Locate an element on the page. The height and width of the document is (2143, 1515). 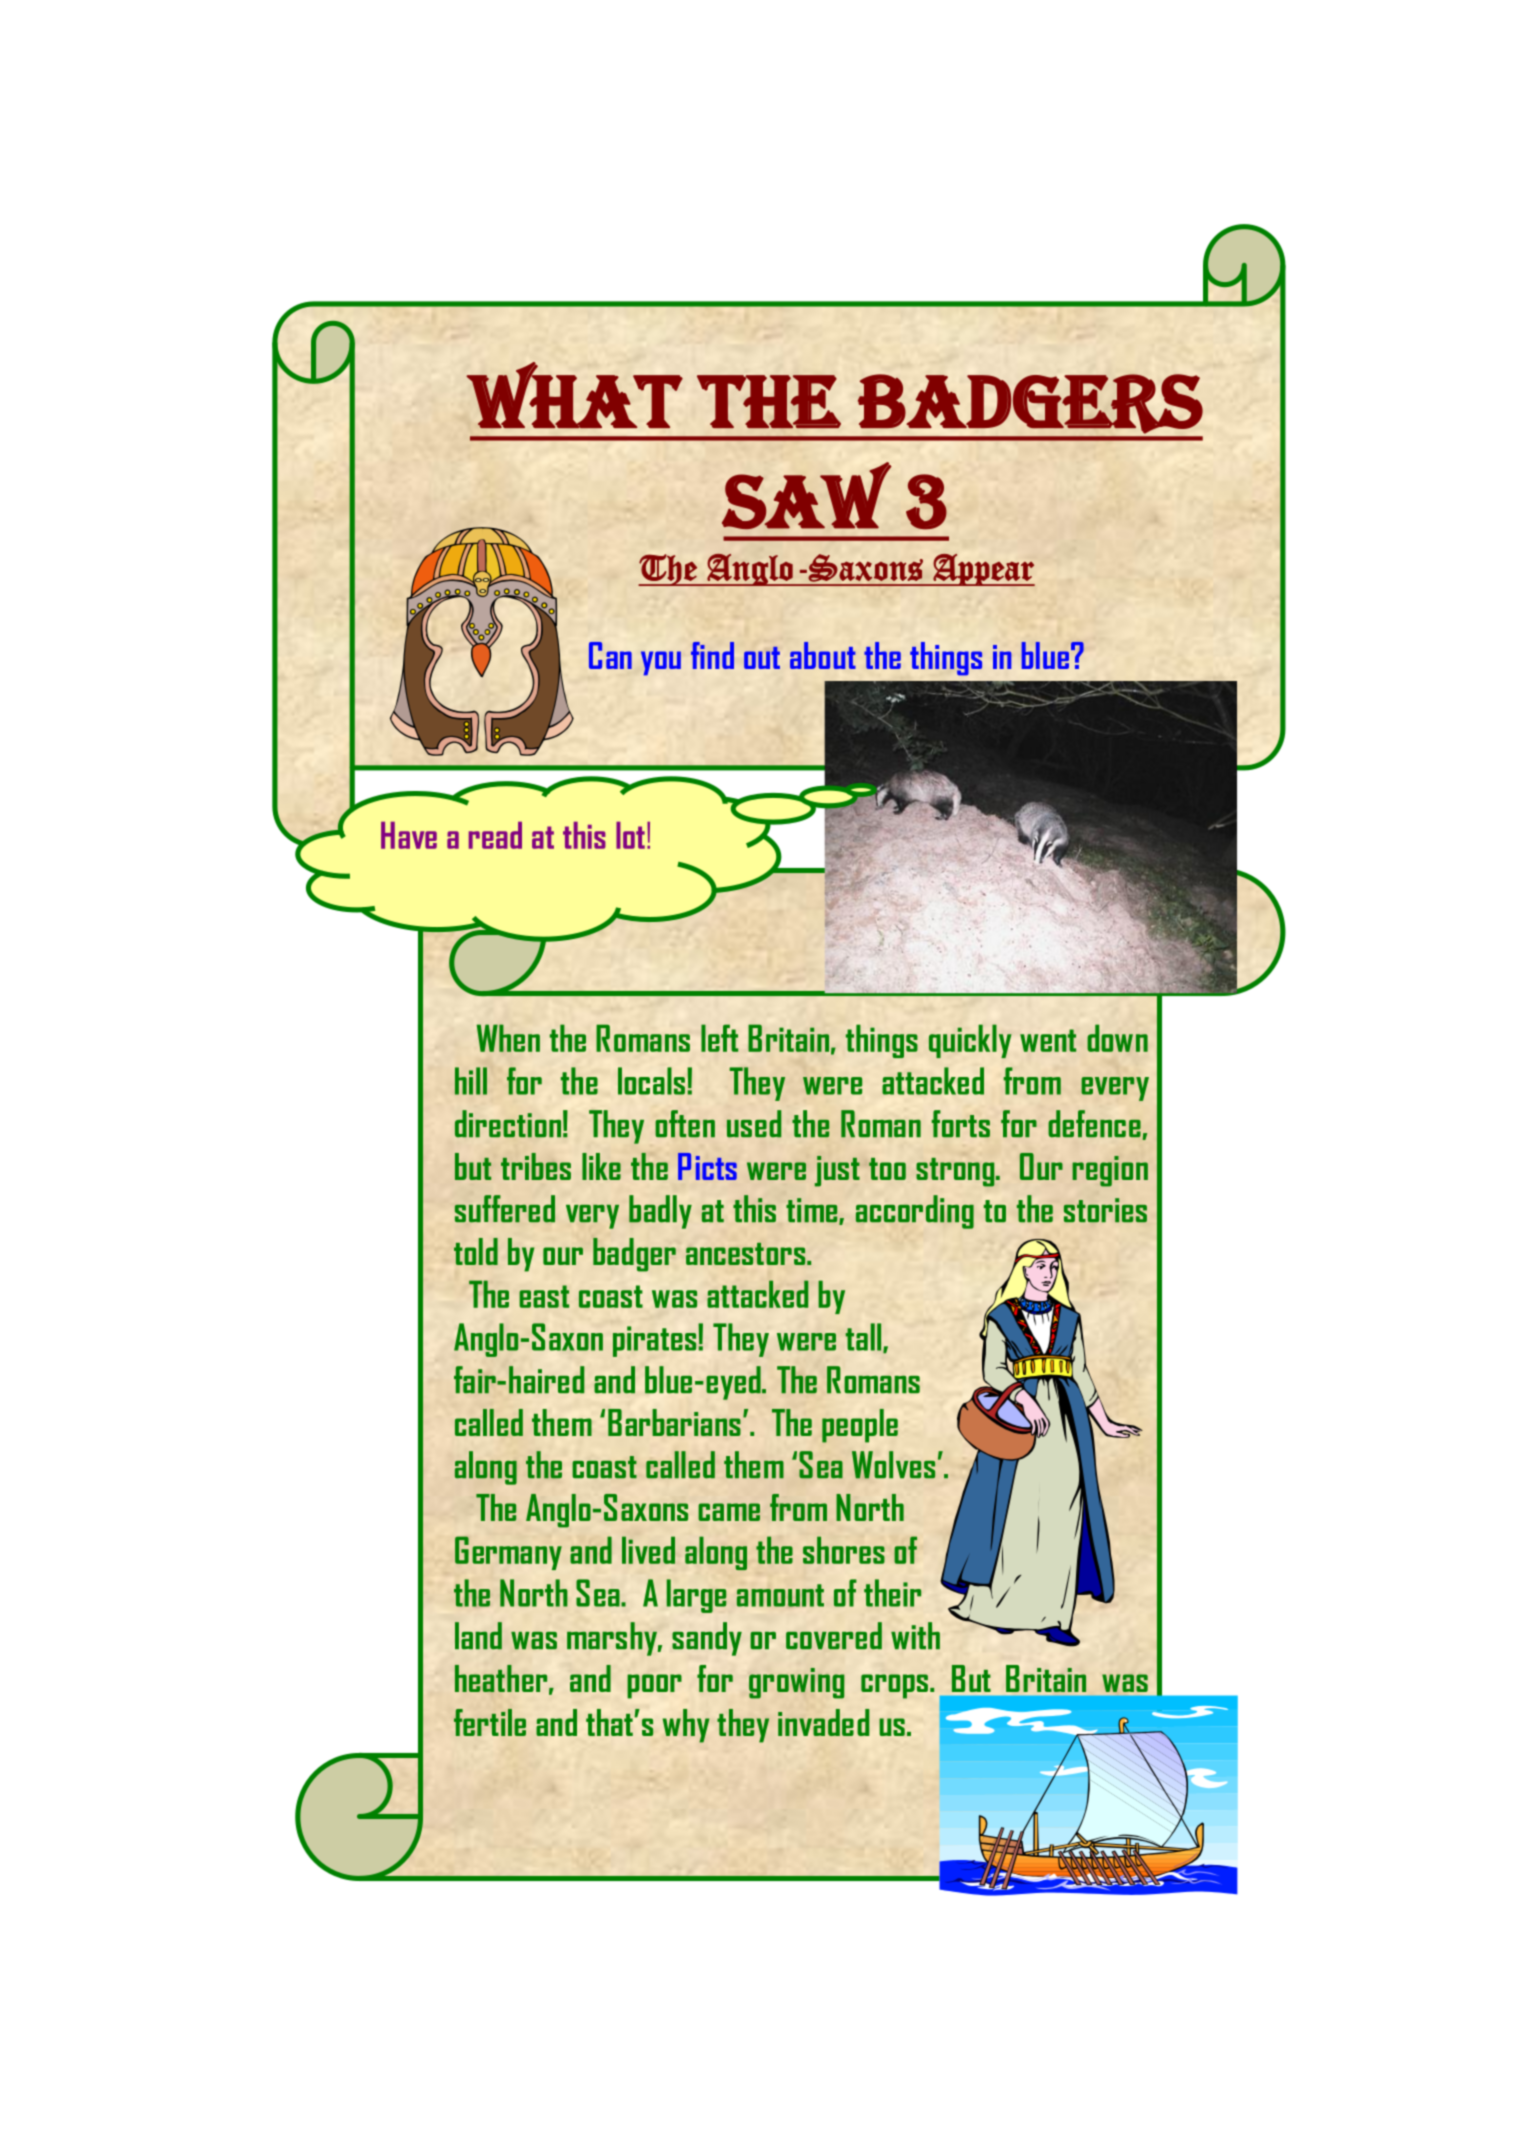
told is located at coordinates (476, 1251).
